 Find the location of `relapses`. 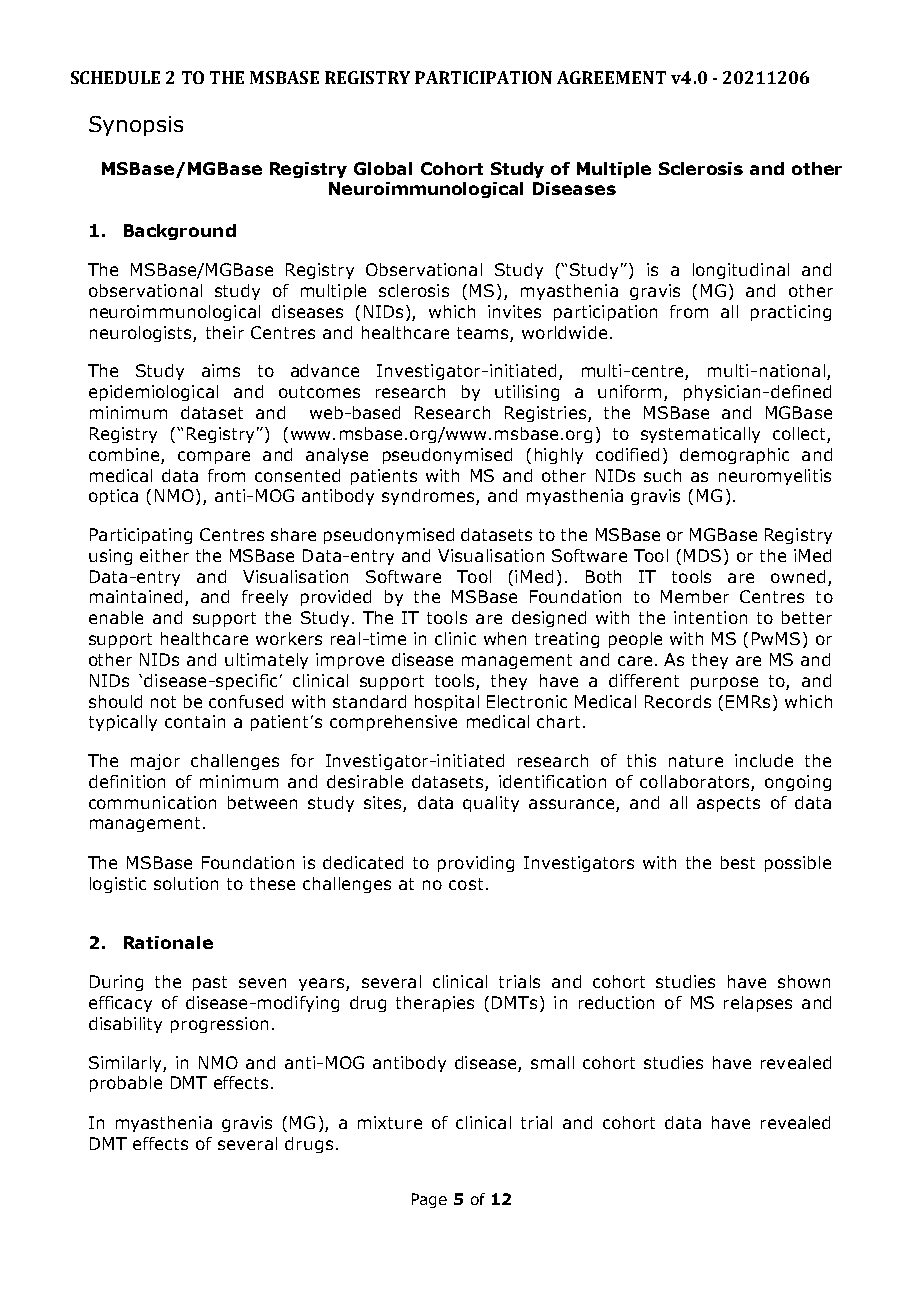

relapses is located at coordinates (758, 1004).
